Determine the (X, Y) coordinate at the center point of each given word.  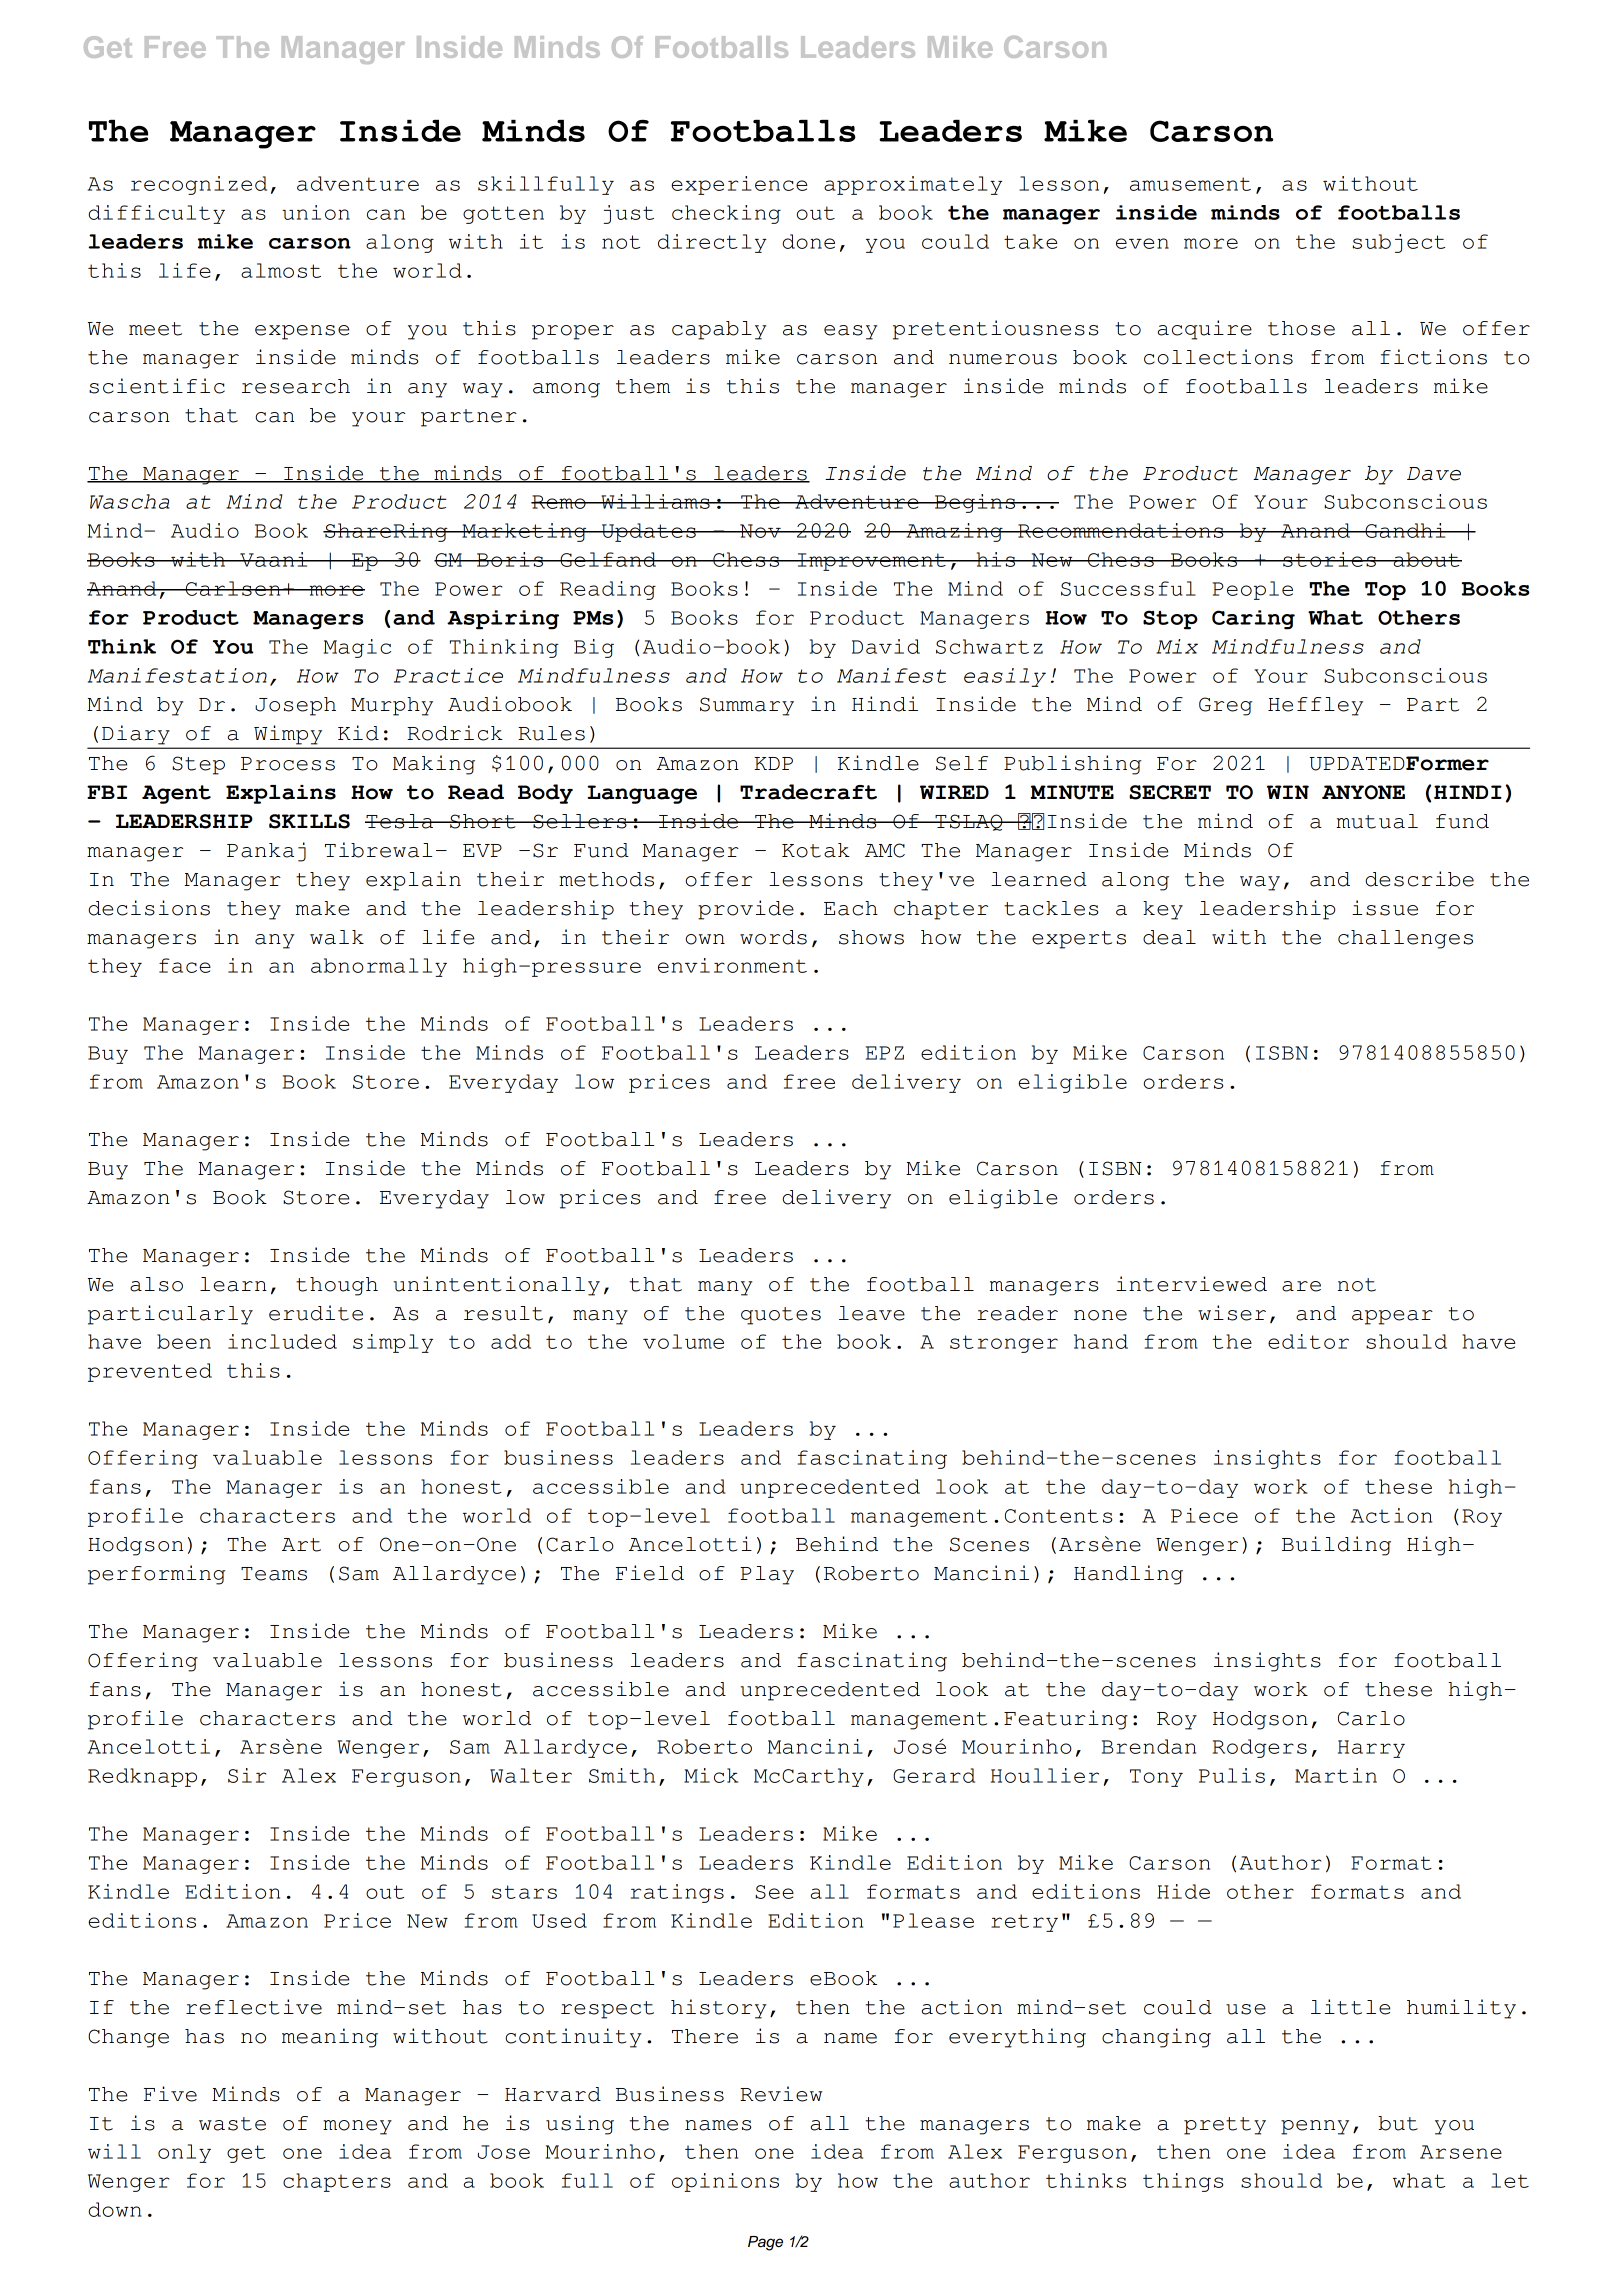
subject (1399, 243)
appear (1392, 1317)
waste (232, 2124)
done (808, 241)
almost (281, 270)
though (337, 1286)
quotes (781, 1316)
